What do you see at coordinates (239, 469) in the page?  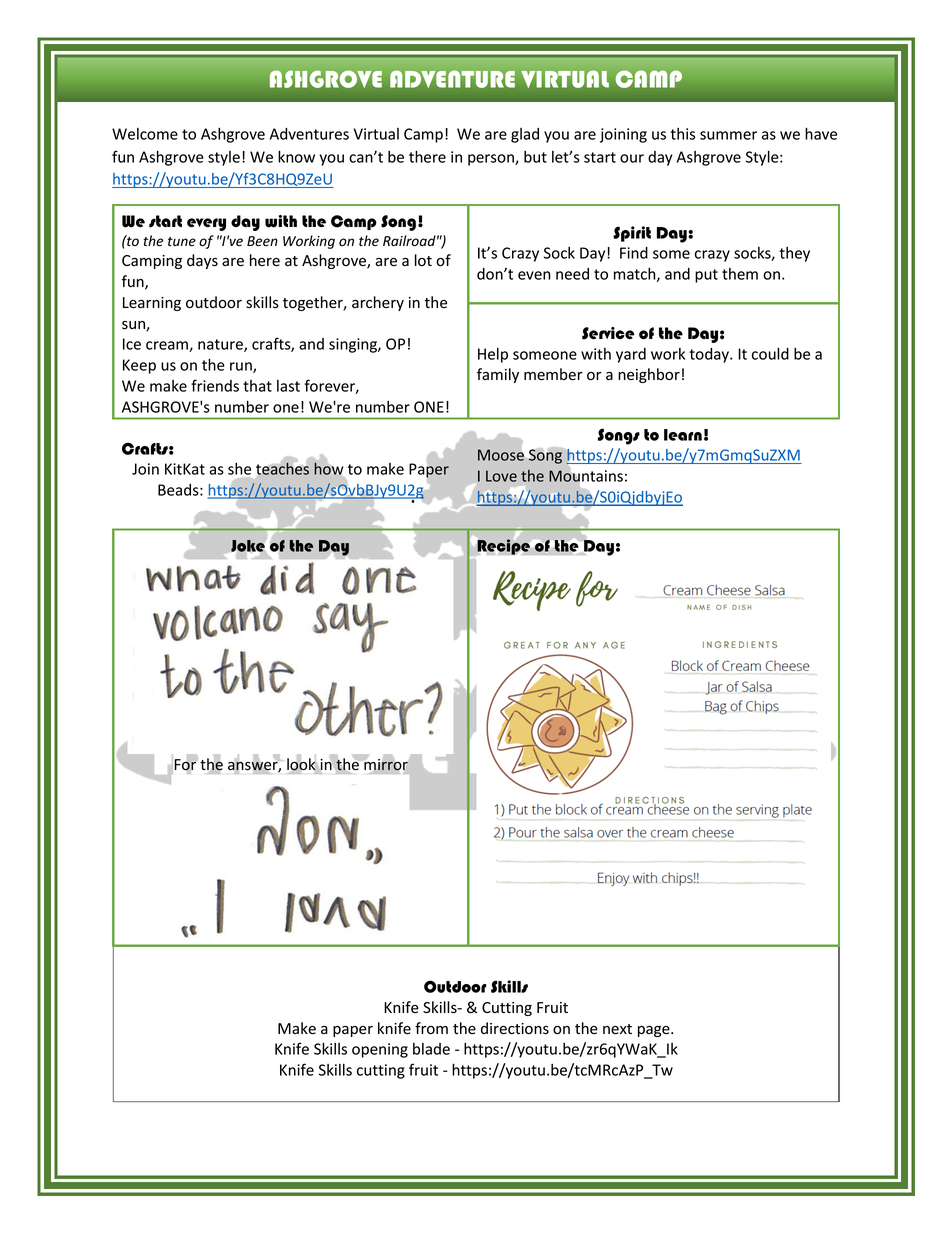 I see `she` at bounding box center [239, 469].
